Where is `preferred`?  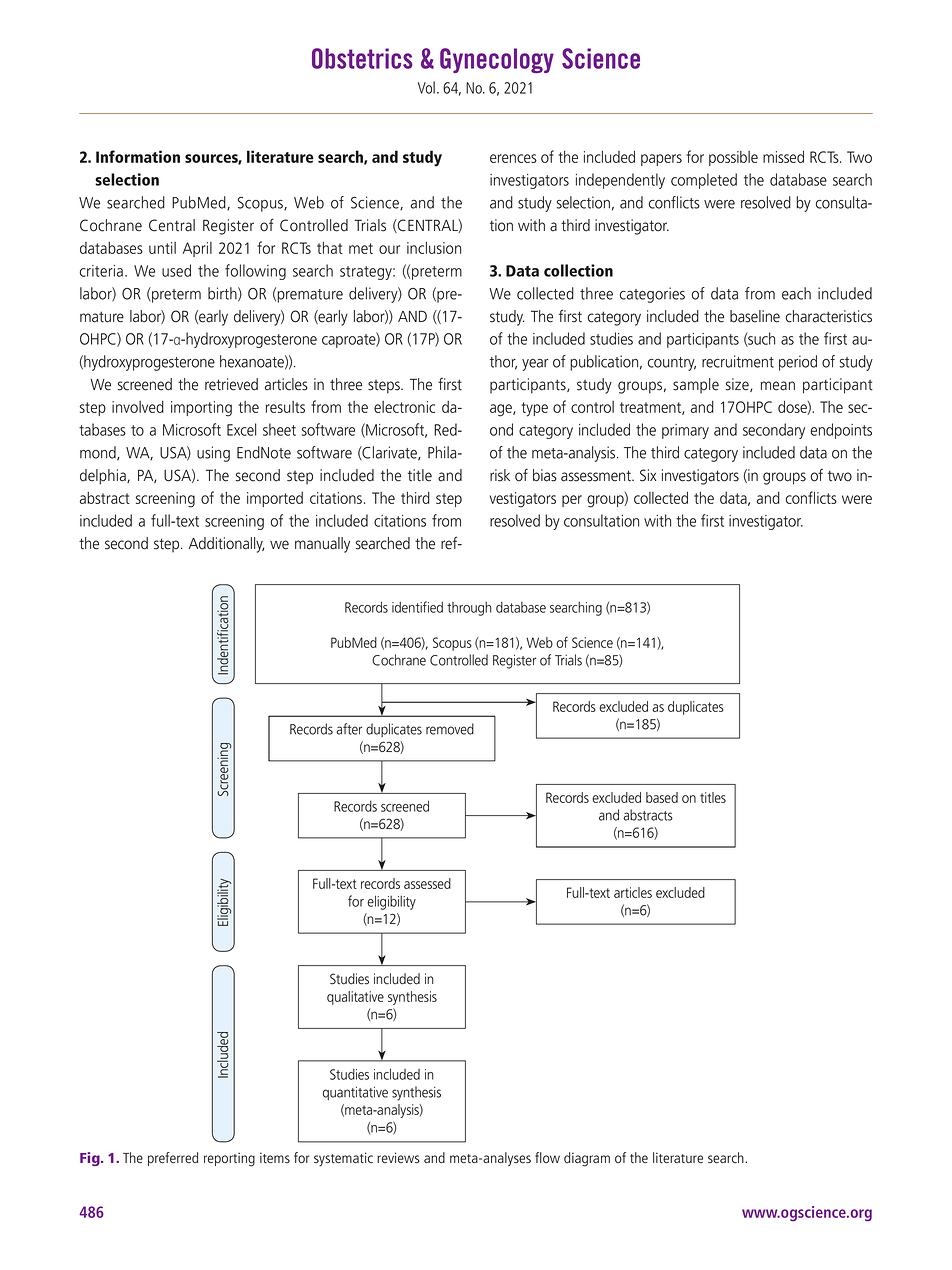
preferred is located at coordinates (173, 1159).
